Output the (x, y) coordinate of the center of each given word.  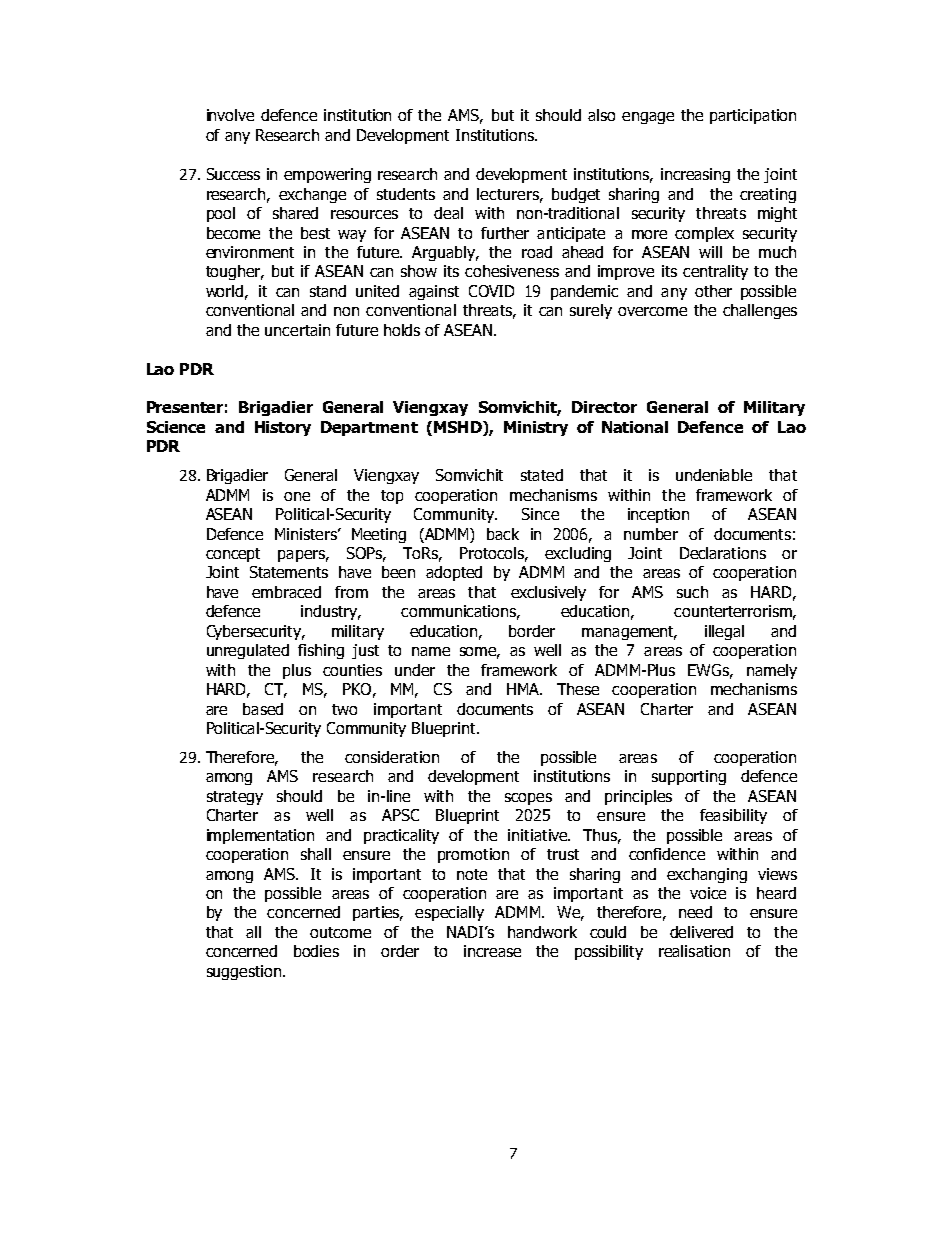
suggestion (244, 972)
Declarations (723, 553)
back (503, 534)
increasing (695, 175)
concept (233, 555)
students (406, 194)
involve (230, 115)
